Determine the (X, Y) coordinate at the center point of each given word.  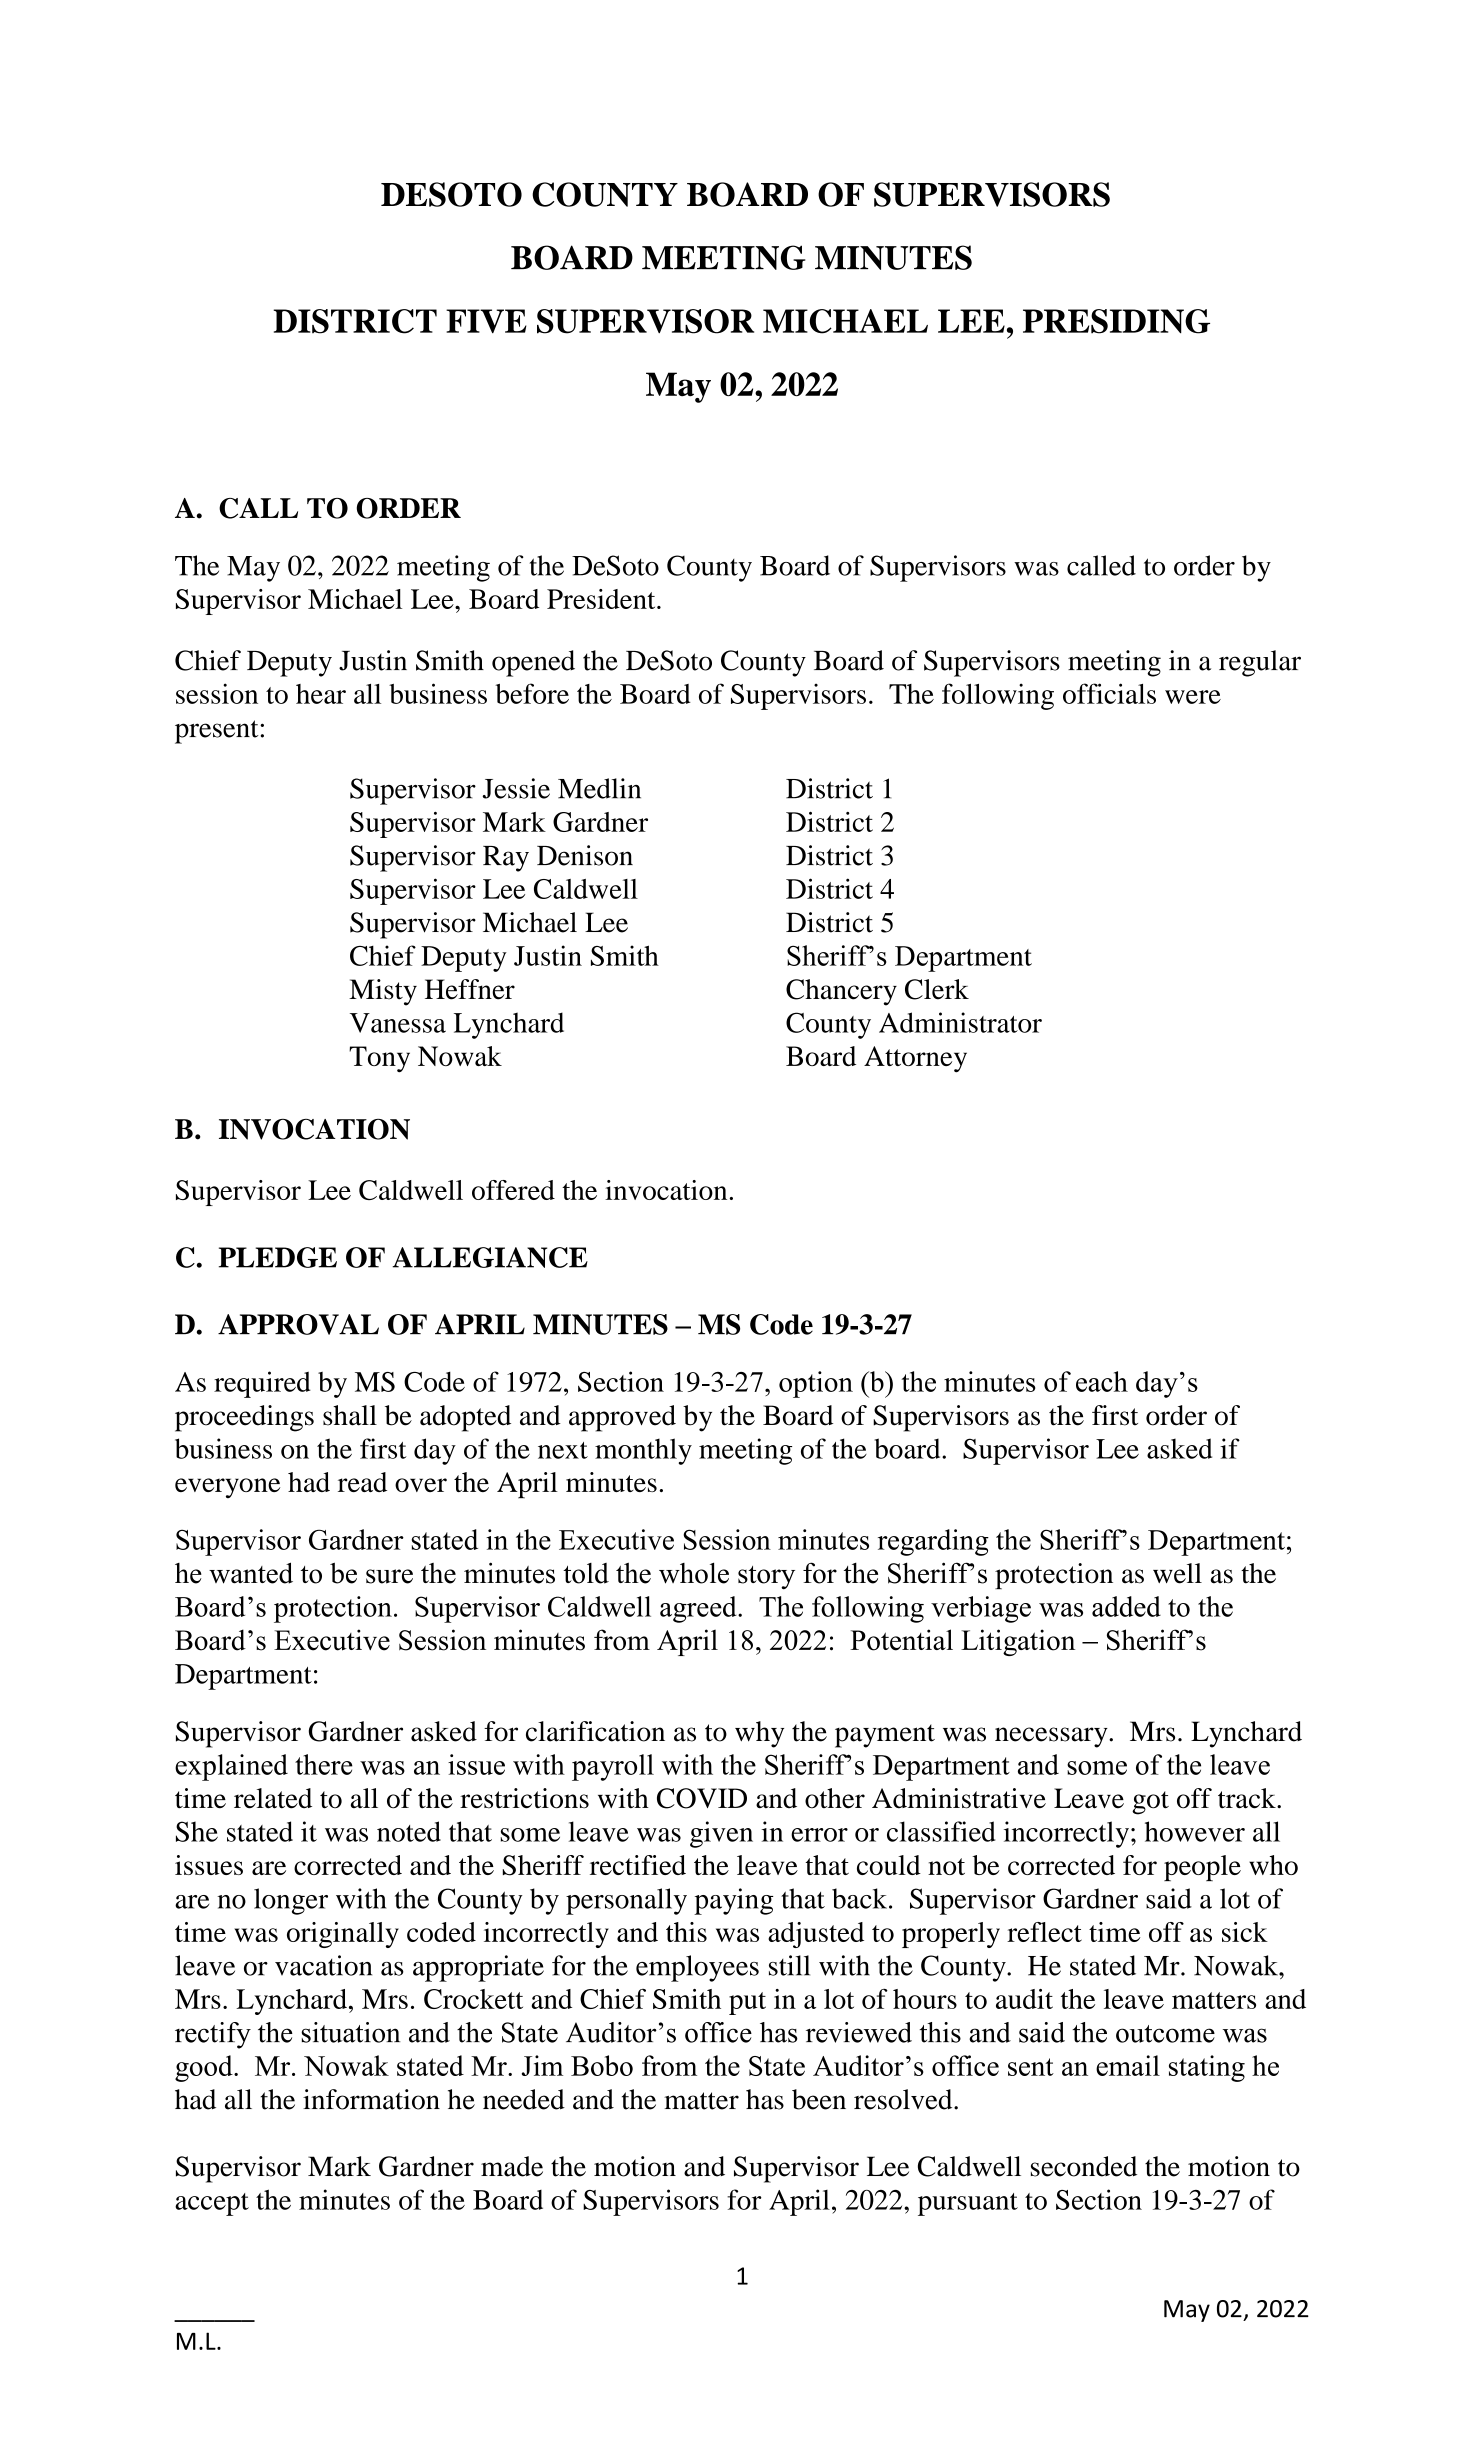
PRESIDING (1116, 321)
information (371, 2099)
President (602, 599)
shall (350, 1415)
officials (1109, 693)
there (324, 1764)
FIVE (486, 321)
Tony (379, 1059)
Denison (585, 855)
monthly (643, 1451)
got (1150, 1803)
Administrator (960, 1022)
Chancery (841, 992)
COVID (702, 1798)
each (1102, 1381)
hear (321, 694)
